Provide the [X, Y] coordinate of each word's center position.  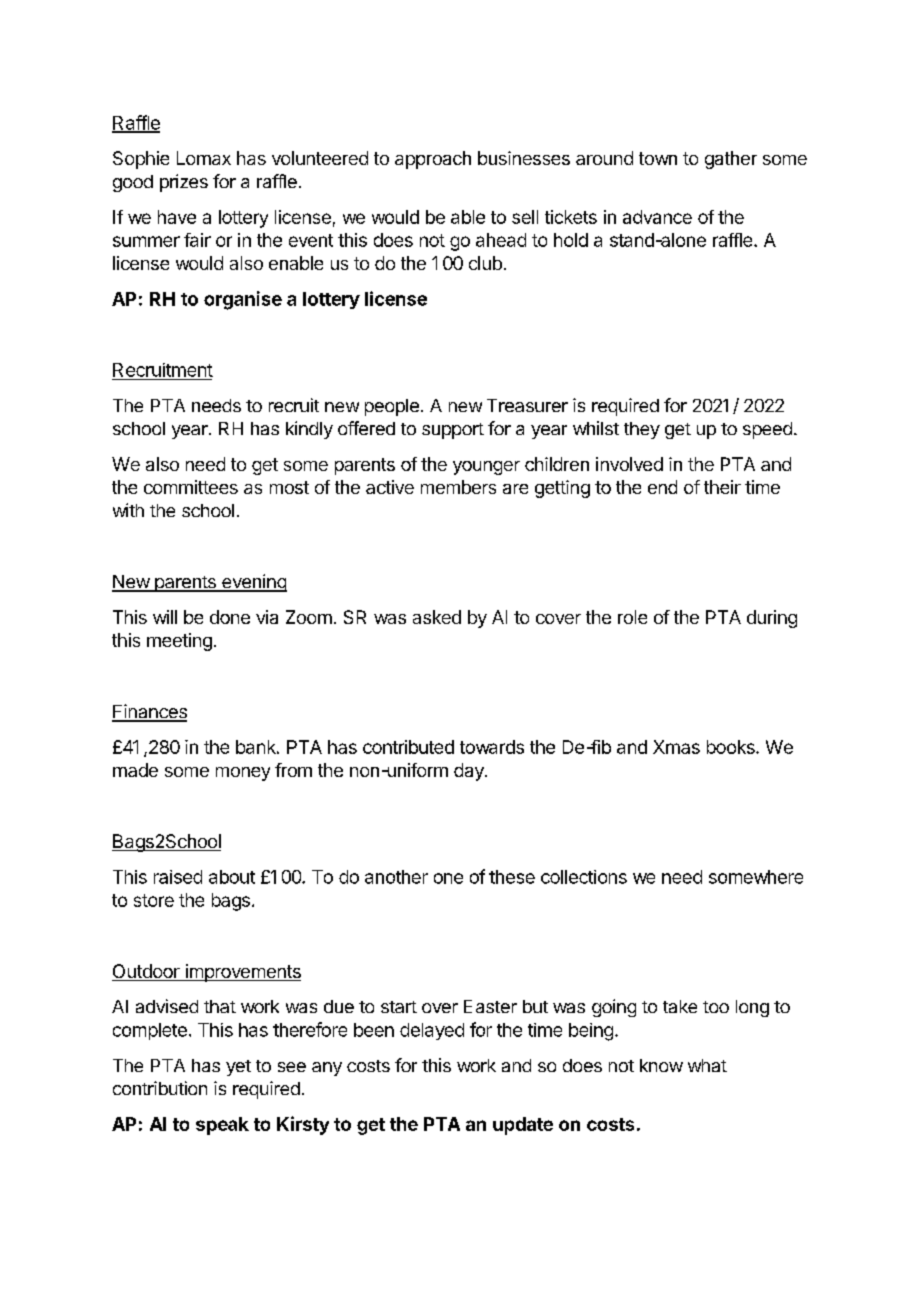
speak [222, 1126]
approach [433, 160]
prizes [184, 183]
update [523, 1126]
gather [731, 160]
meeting [179, 642]
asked [437, 617]
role [632, 617]
